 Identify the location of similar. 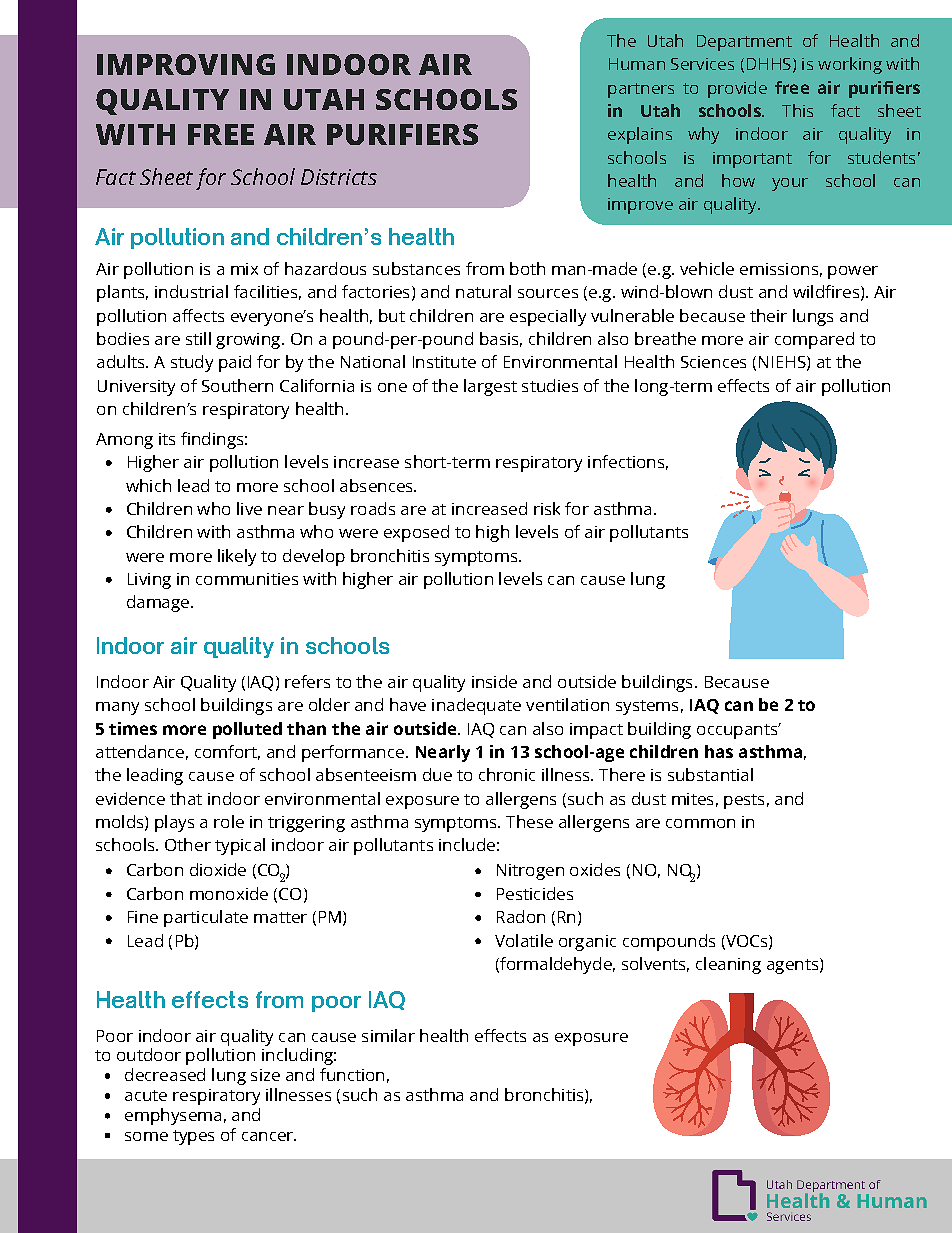
(388, 1035).
